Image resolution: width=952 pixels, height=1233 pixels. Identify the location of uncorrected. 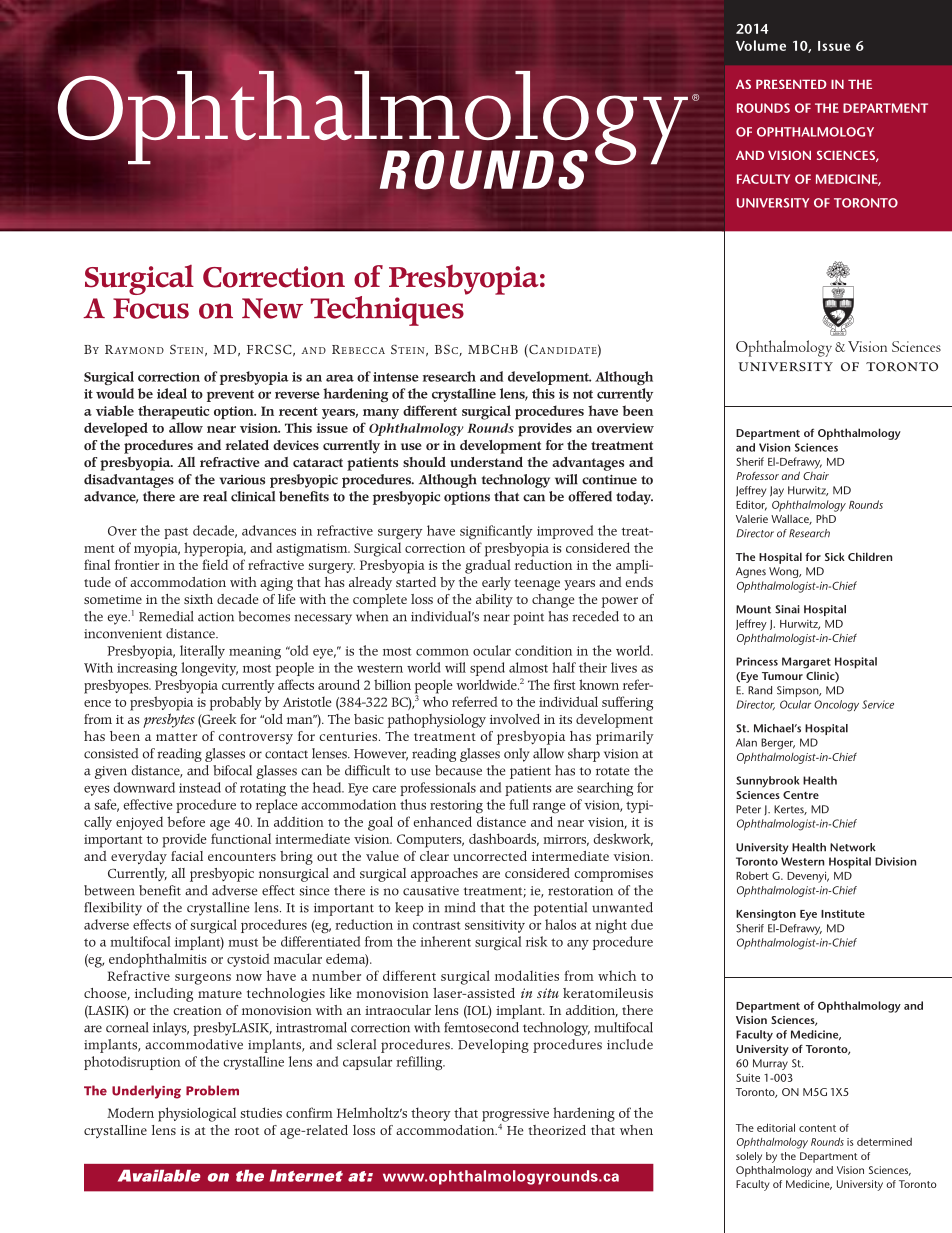
(490, 856).
